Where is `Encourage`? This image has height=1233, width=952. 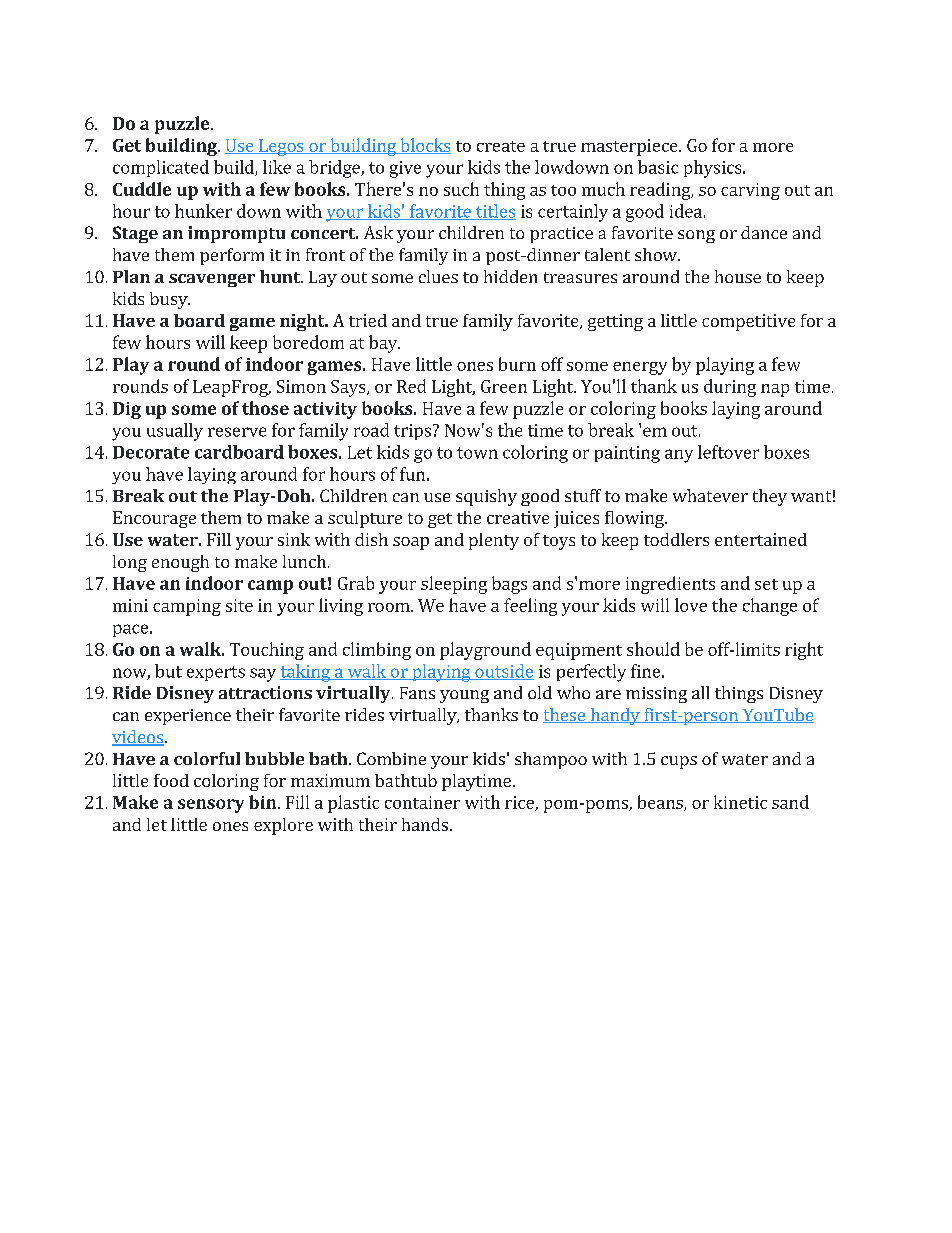
Encourage is located at coordinates (154, 519).
